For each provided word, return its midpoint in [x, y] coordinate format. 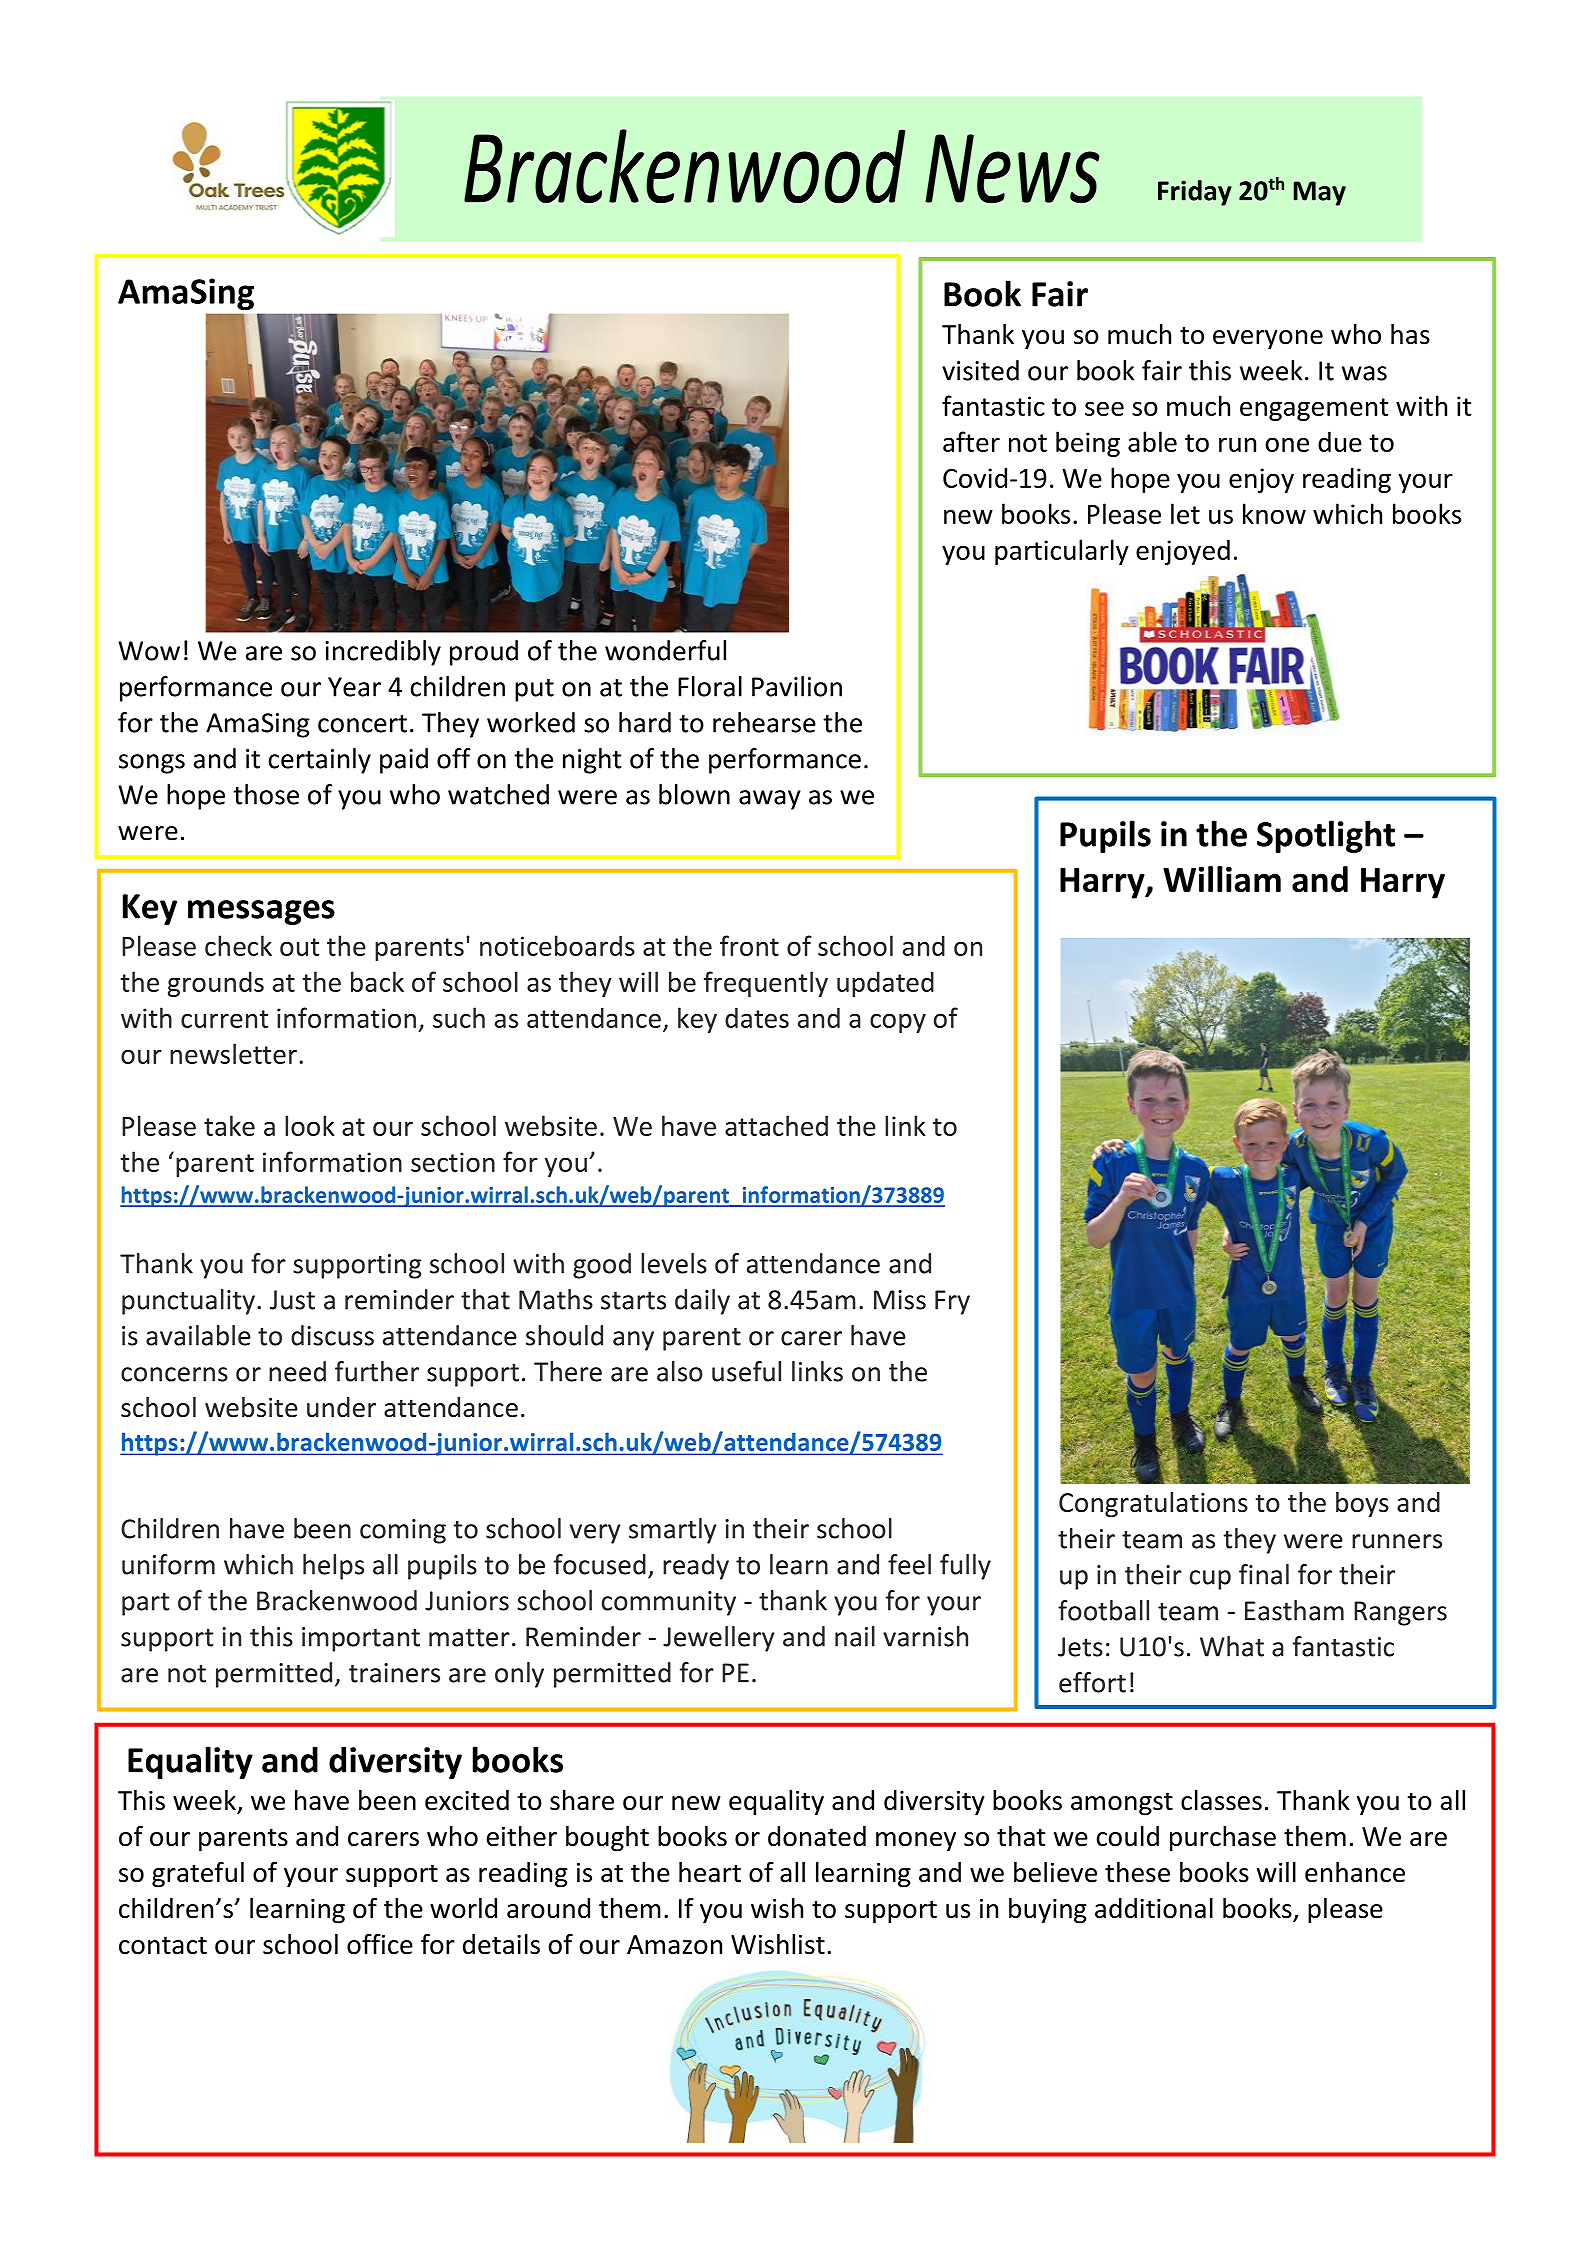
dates [757, 1017]
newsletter [233, 1053]
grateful [198, 1875]
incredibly [383, 653]
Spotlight [1326, 836]
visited [980, 370]
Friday [1195, 193]
